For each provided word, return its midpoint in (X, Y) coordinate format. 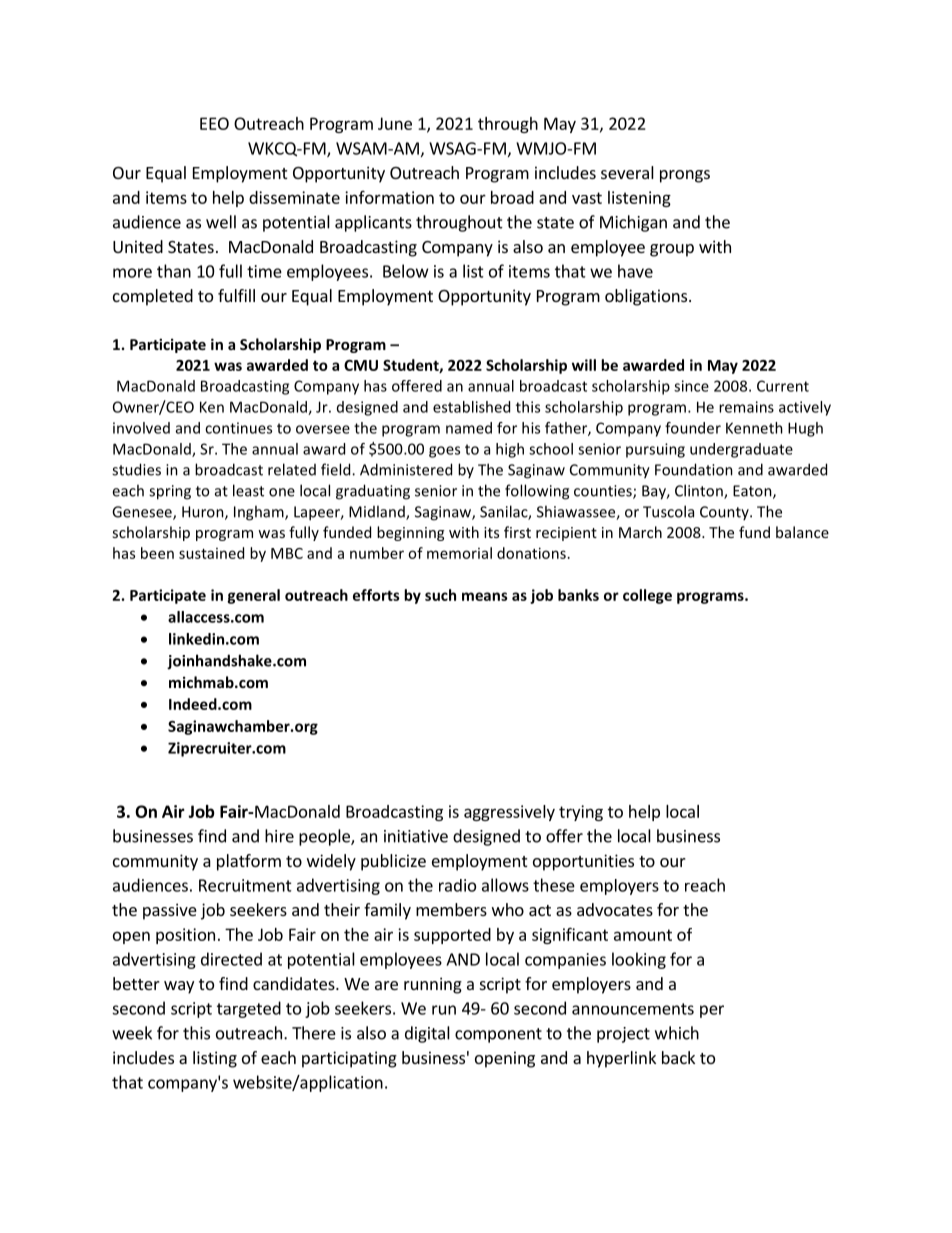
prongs (685, 176)
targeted (249, 1009)
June (395, 123)
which (677, 1033)
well (221, 222)
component (498, 1035)
